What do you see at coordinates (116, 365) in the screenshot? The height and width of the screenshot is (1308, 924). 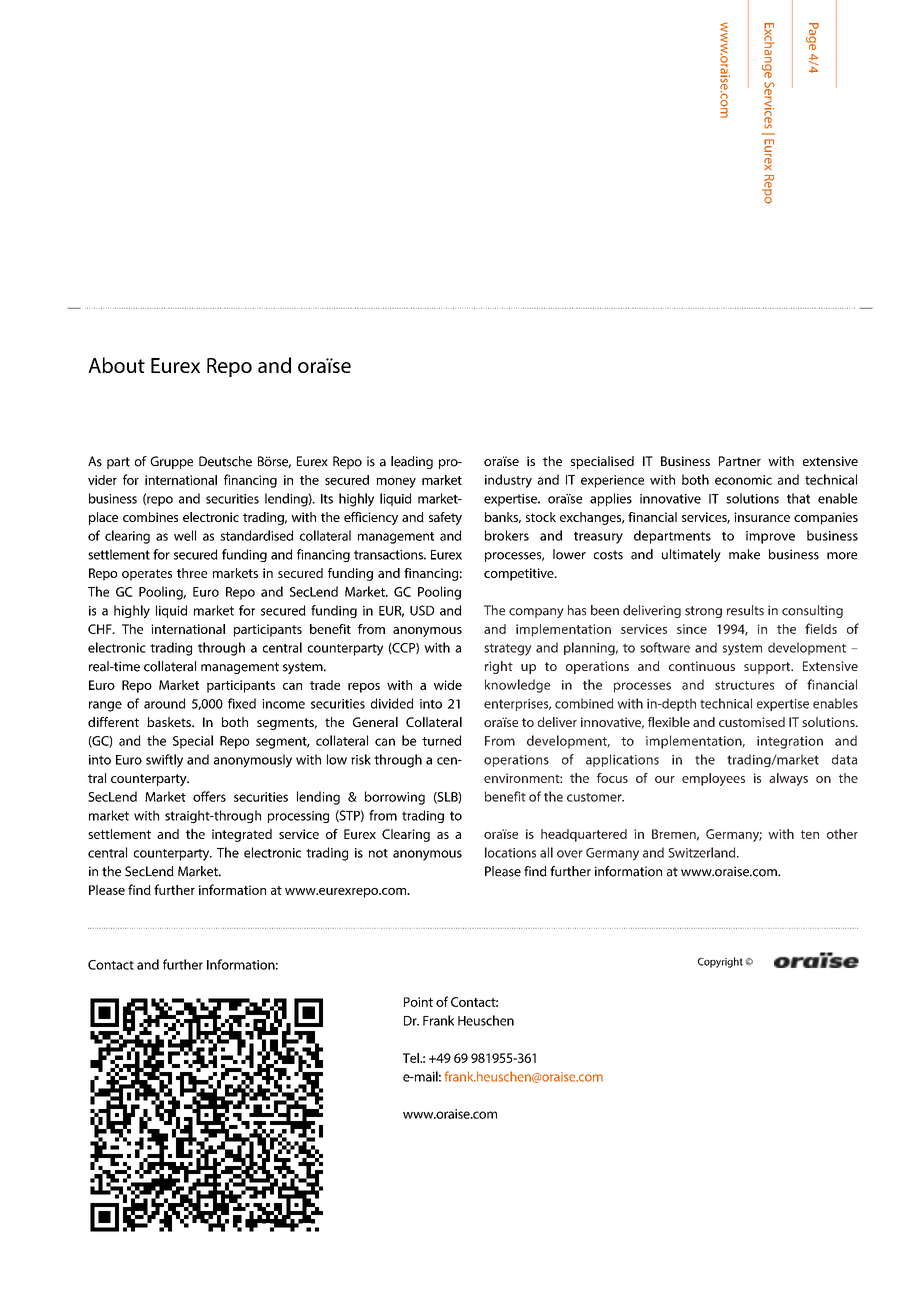 I see `About` at bounding box center [116, 365].
